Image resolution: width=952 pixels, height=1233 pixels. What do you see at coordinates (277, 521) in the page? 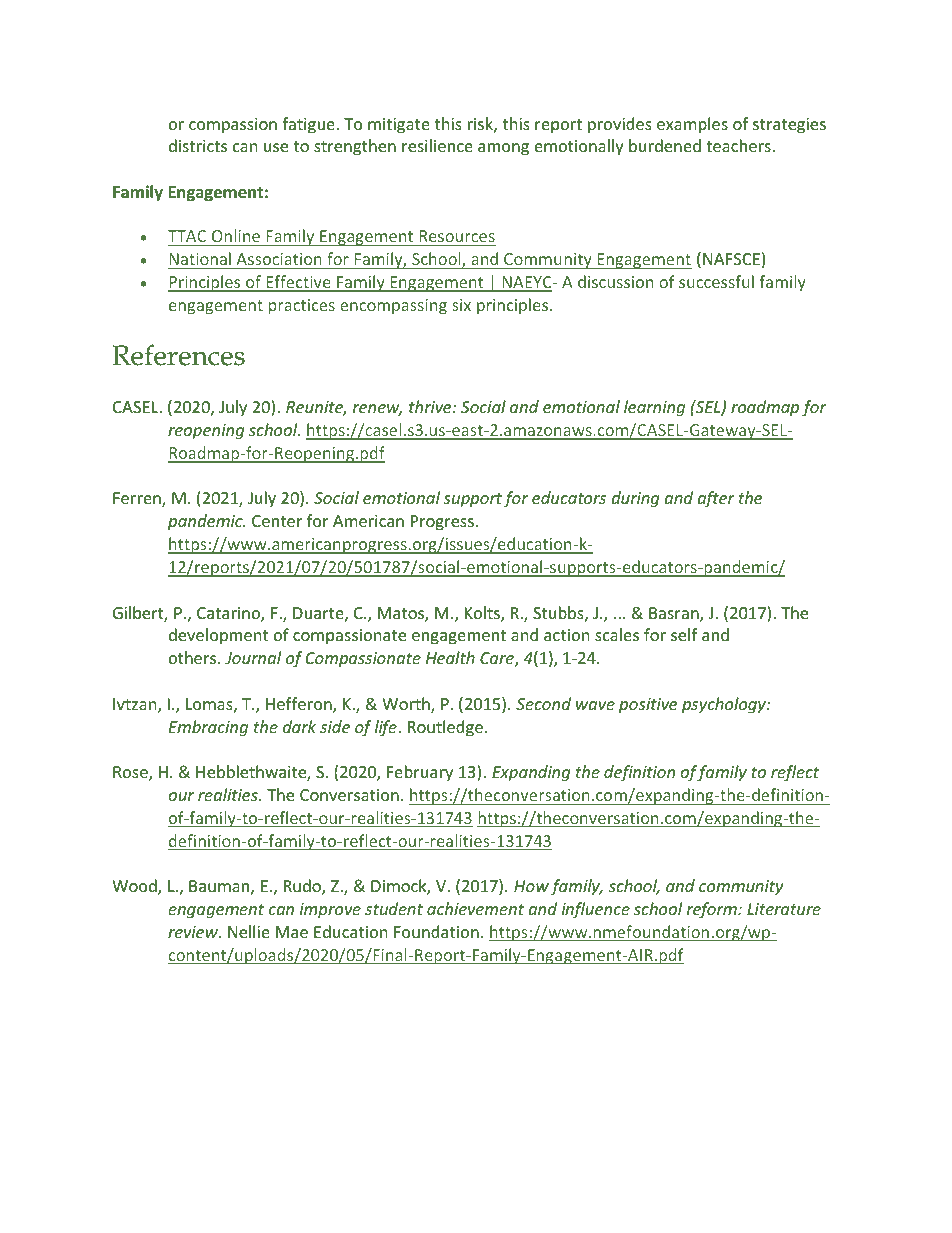
I see `Center` at bounding box center [277, 521].
